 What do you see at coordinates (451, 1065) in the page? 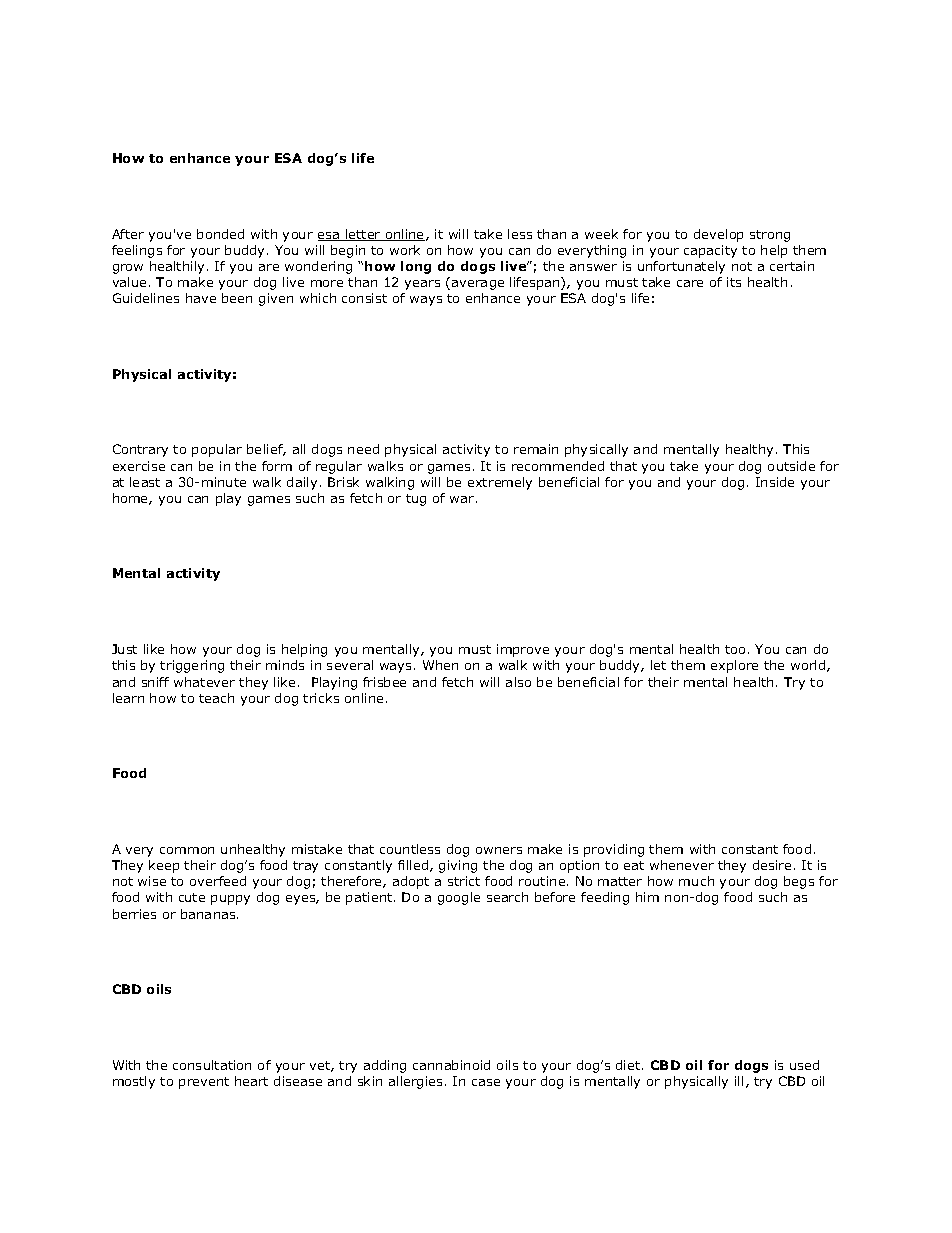
I see `cannabinoid` at bounding box center [451, 1065].
